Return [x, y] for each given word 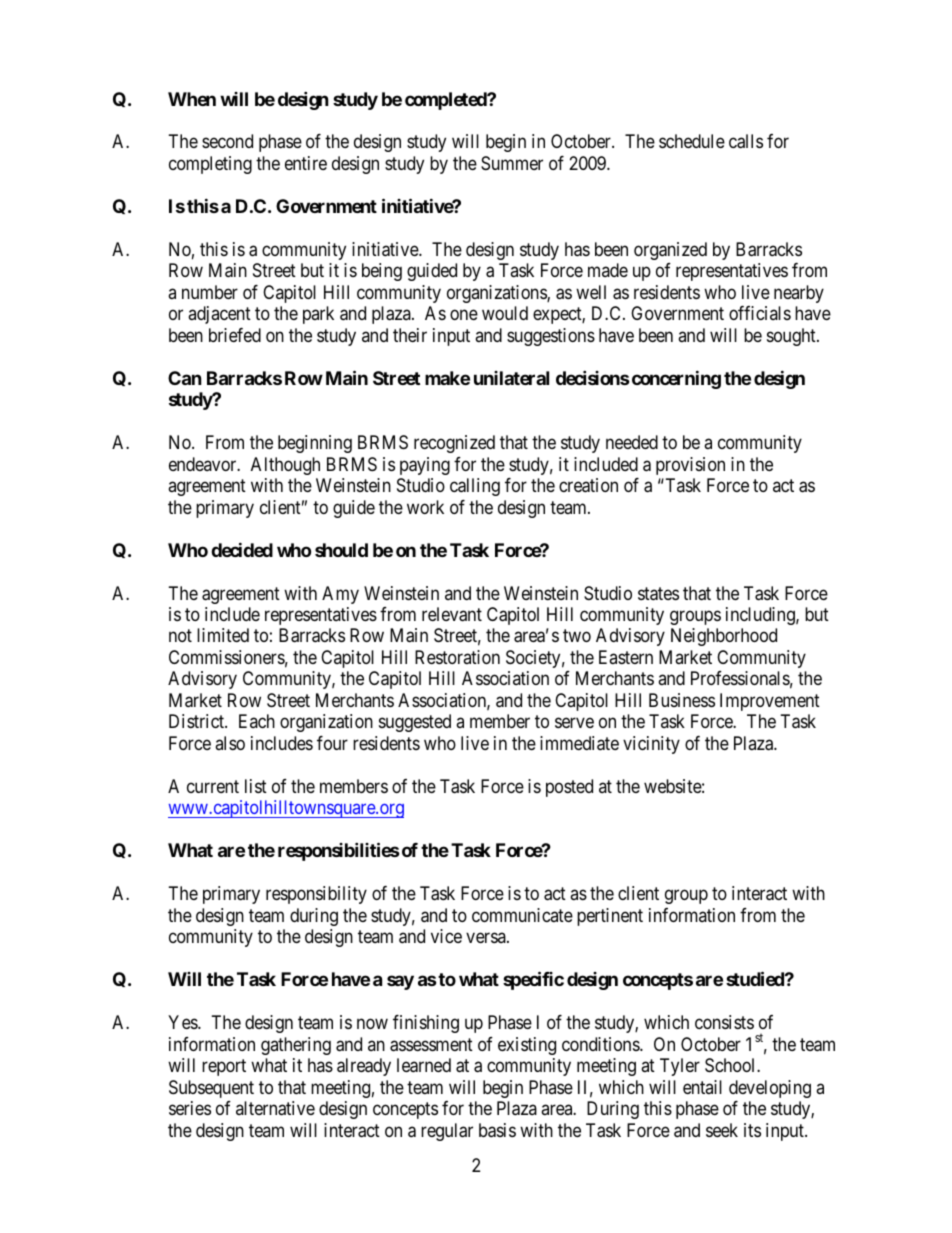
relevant [452, 614]
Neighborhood [724, 637]
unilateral [511, 378]
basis [497, 1130]
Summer [512, 163]
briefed [235, 335]
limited [223, 635]
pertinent [610, 917]
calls [746, 141]
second [227, 141]
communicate [522, 915]
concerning [675, 379]
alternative [275, 1108]
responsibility [316, 895]
